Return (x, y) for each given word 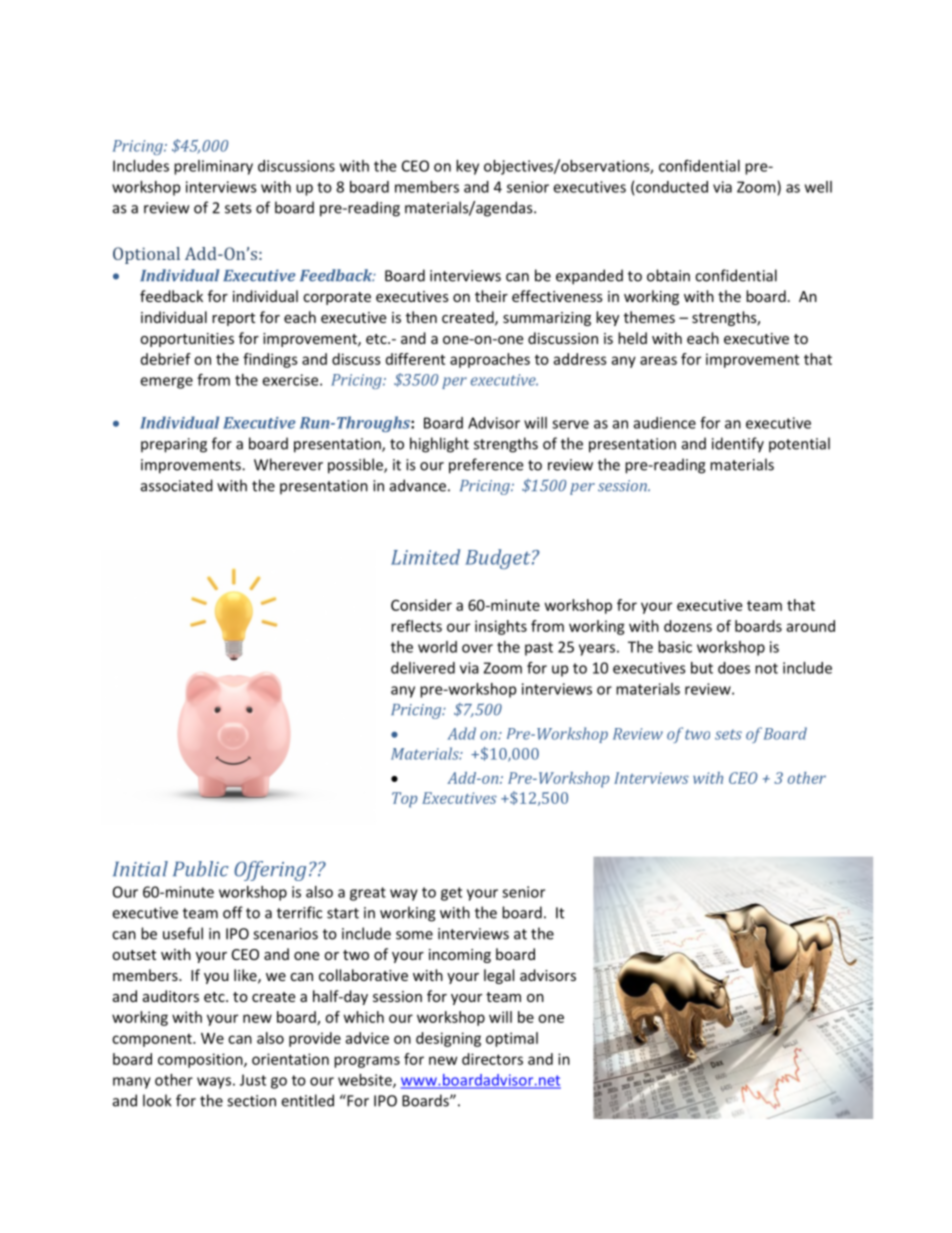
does (734, 668)
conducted (672, 187)
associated (177, 485)
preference (486, 466)
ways (214, 1083)
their (491, 296)
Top (404, 800)
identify (738, 445)
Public (201, 869)
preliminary (213, 167)
